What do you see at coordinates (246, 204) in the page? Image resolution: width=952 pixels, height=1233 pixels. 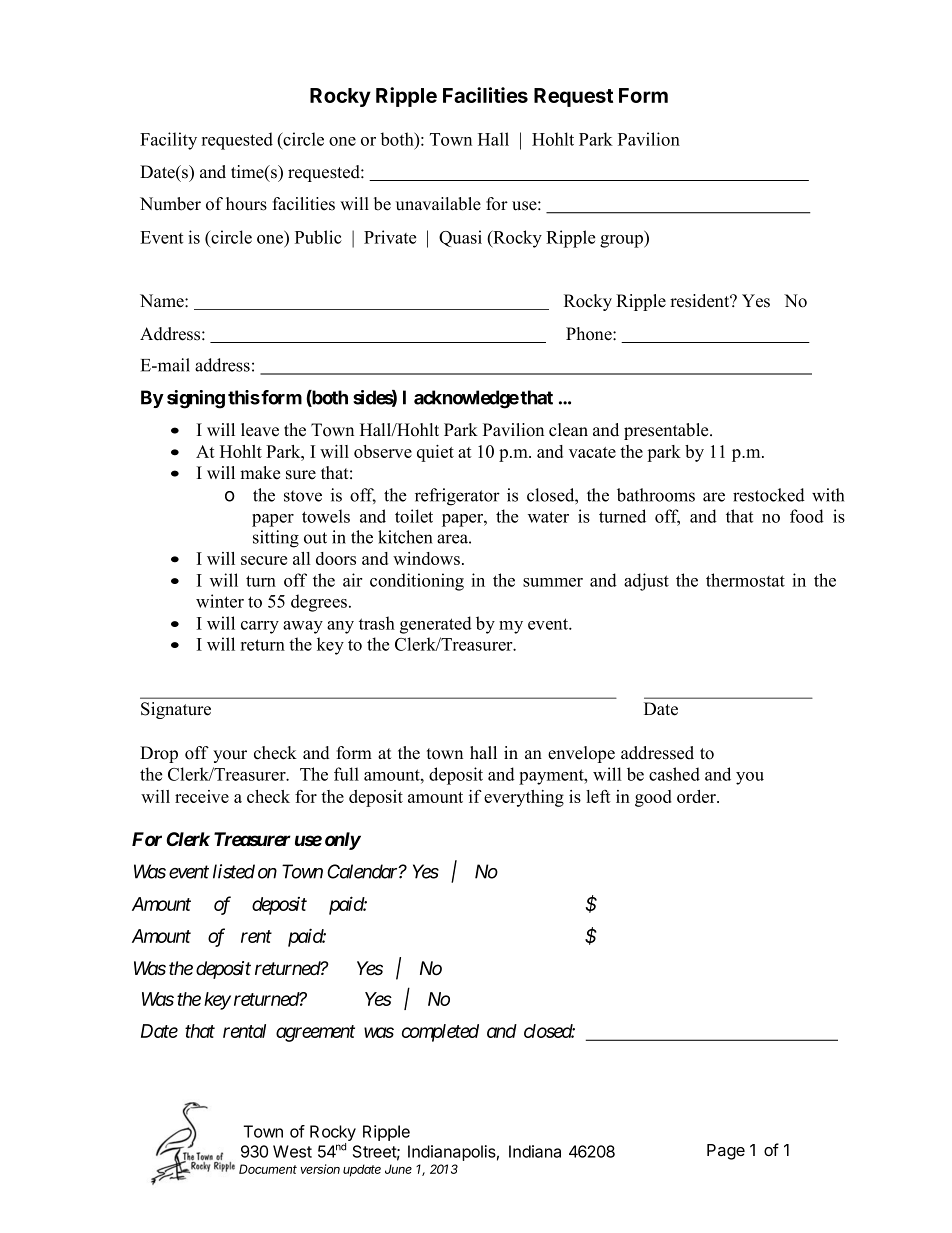 I see `hours` at bounding box center [246, 204].
